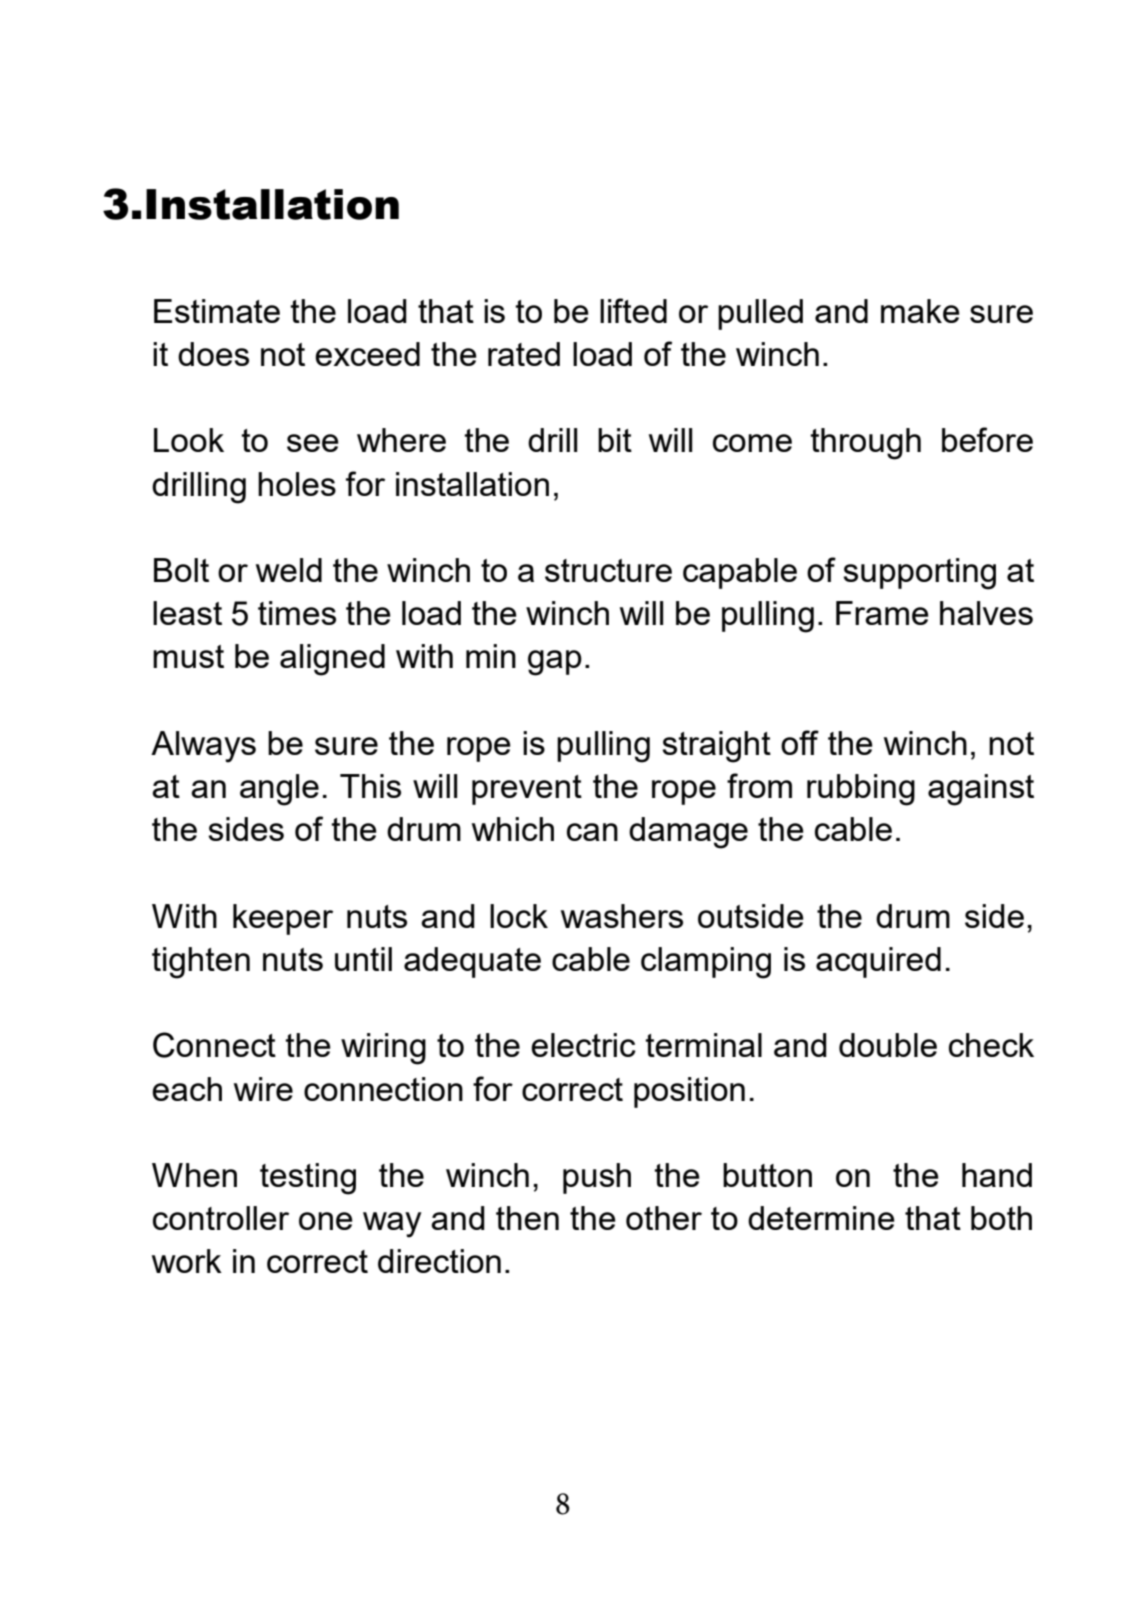  I want to click on angle, so click(279, 790).
